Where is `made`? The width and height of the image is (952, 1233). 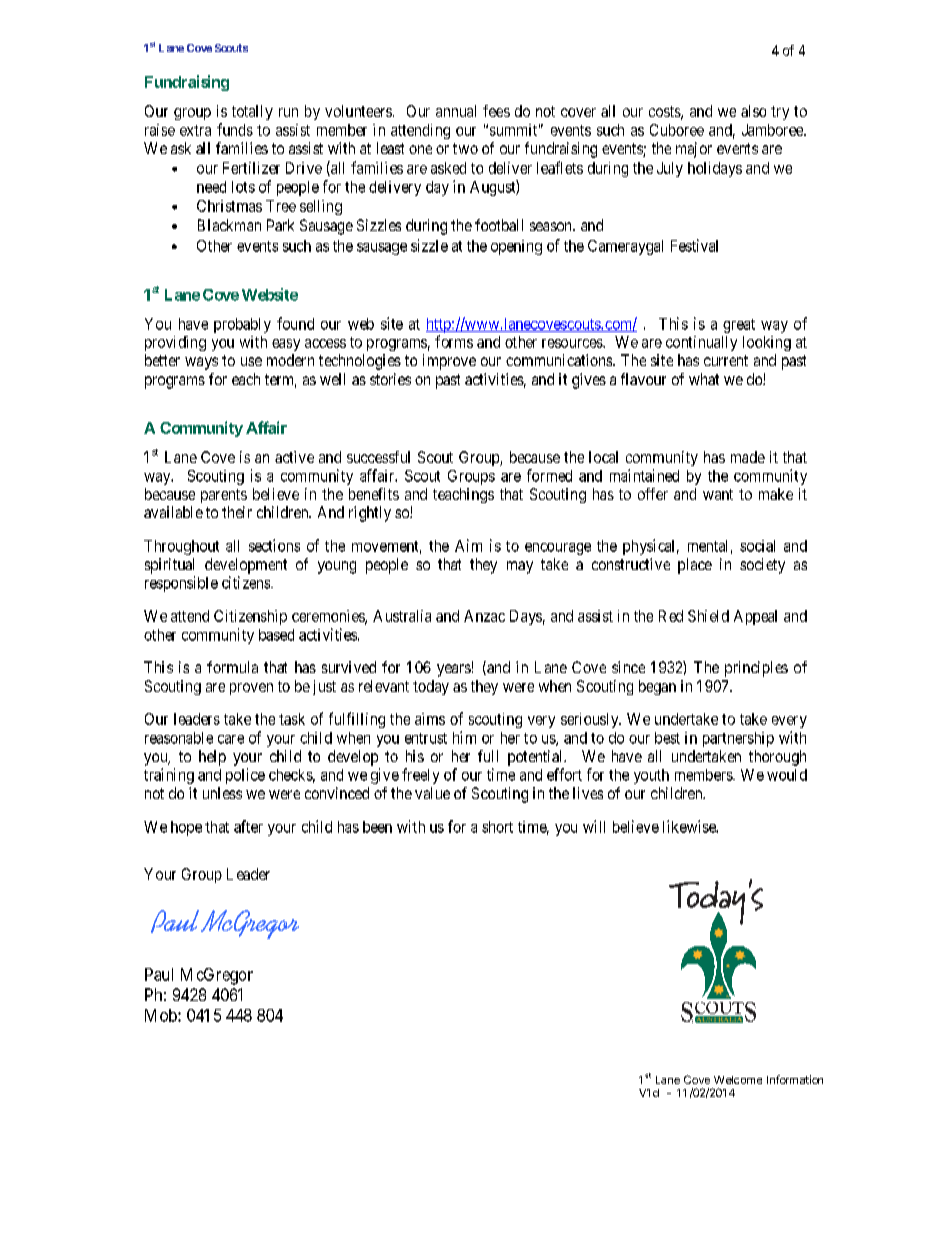 made is located at coordinates (748, 457).
